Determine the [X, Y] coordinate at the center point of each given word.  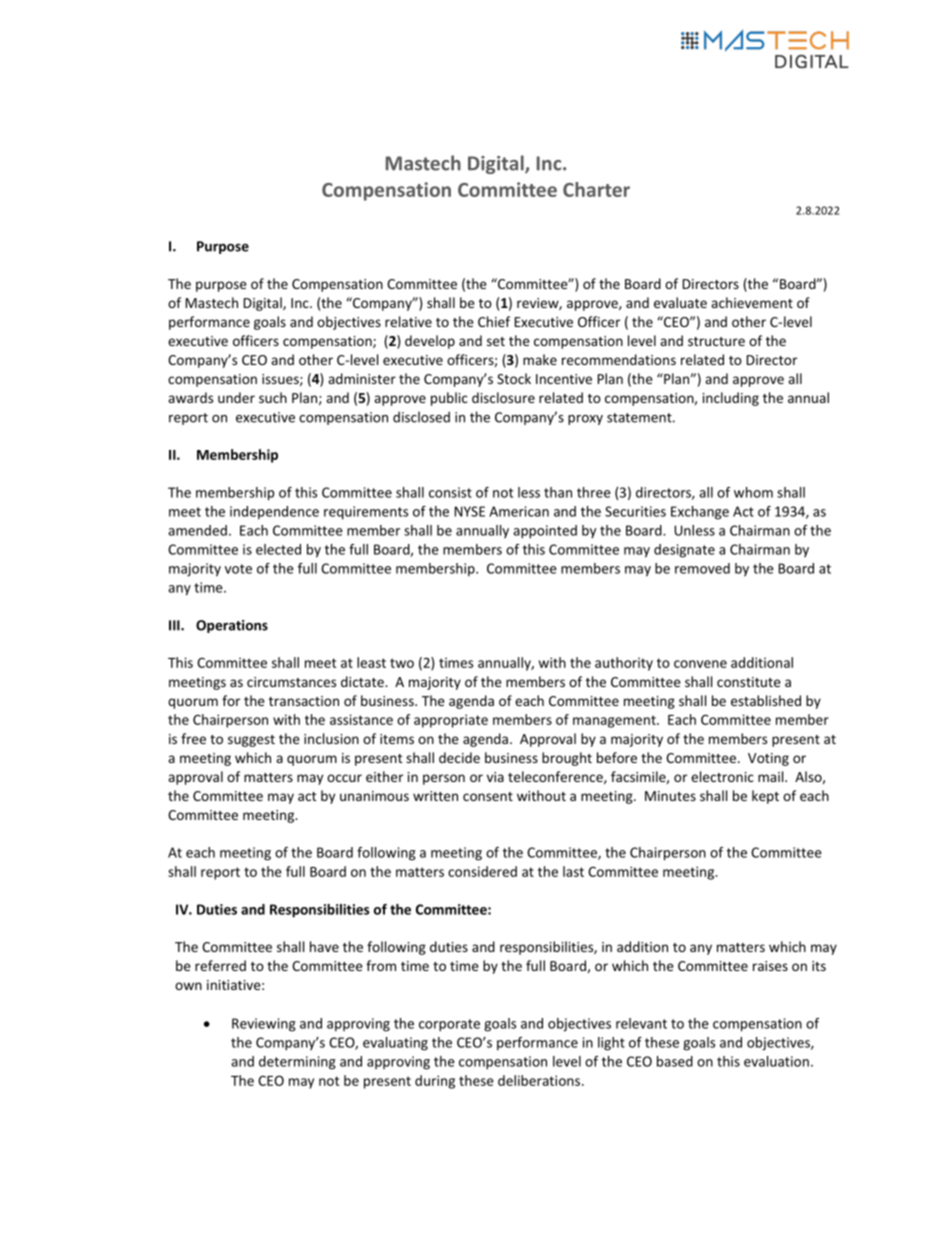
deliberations [540, 1080]
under [236, 397]
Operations [232, 626]
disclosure [503, 397]
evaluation [776, 1061]
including [731, 399]
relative [408, 321]
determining [297, 1063]
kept [765, 797]
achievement [752, 302]
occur [344, 778]
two [402, 663]
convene [700, 664]
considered [482, 871]
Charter [596, 189]
